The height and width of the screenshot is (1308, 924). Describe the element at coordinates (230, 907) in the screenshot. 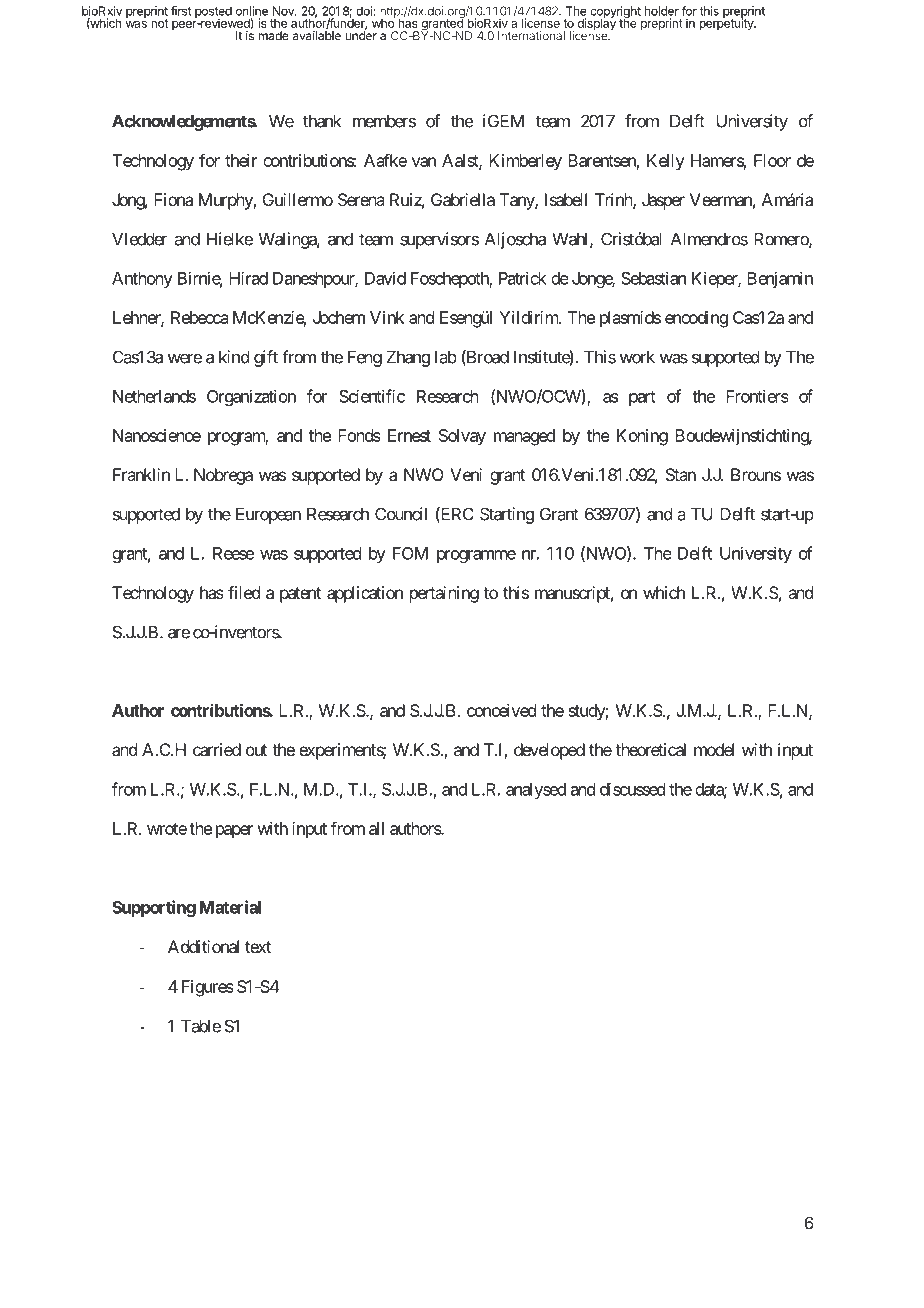

I see `Material` at that location.
